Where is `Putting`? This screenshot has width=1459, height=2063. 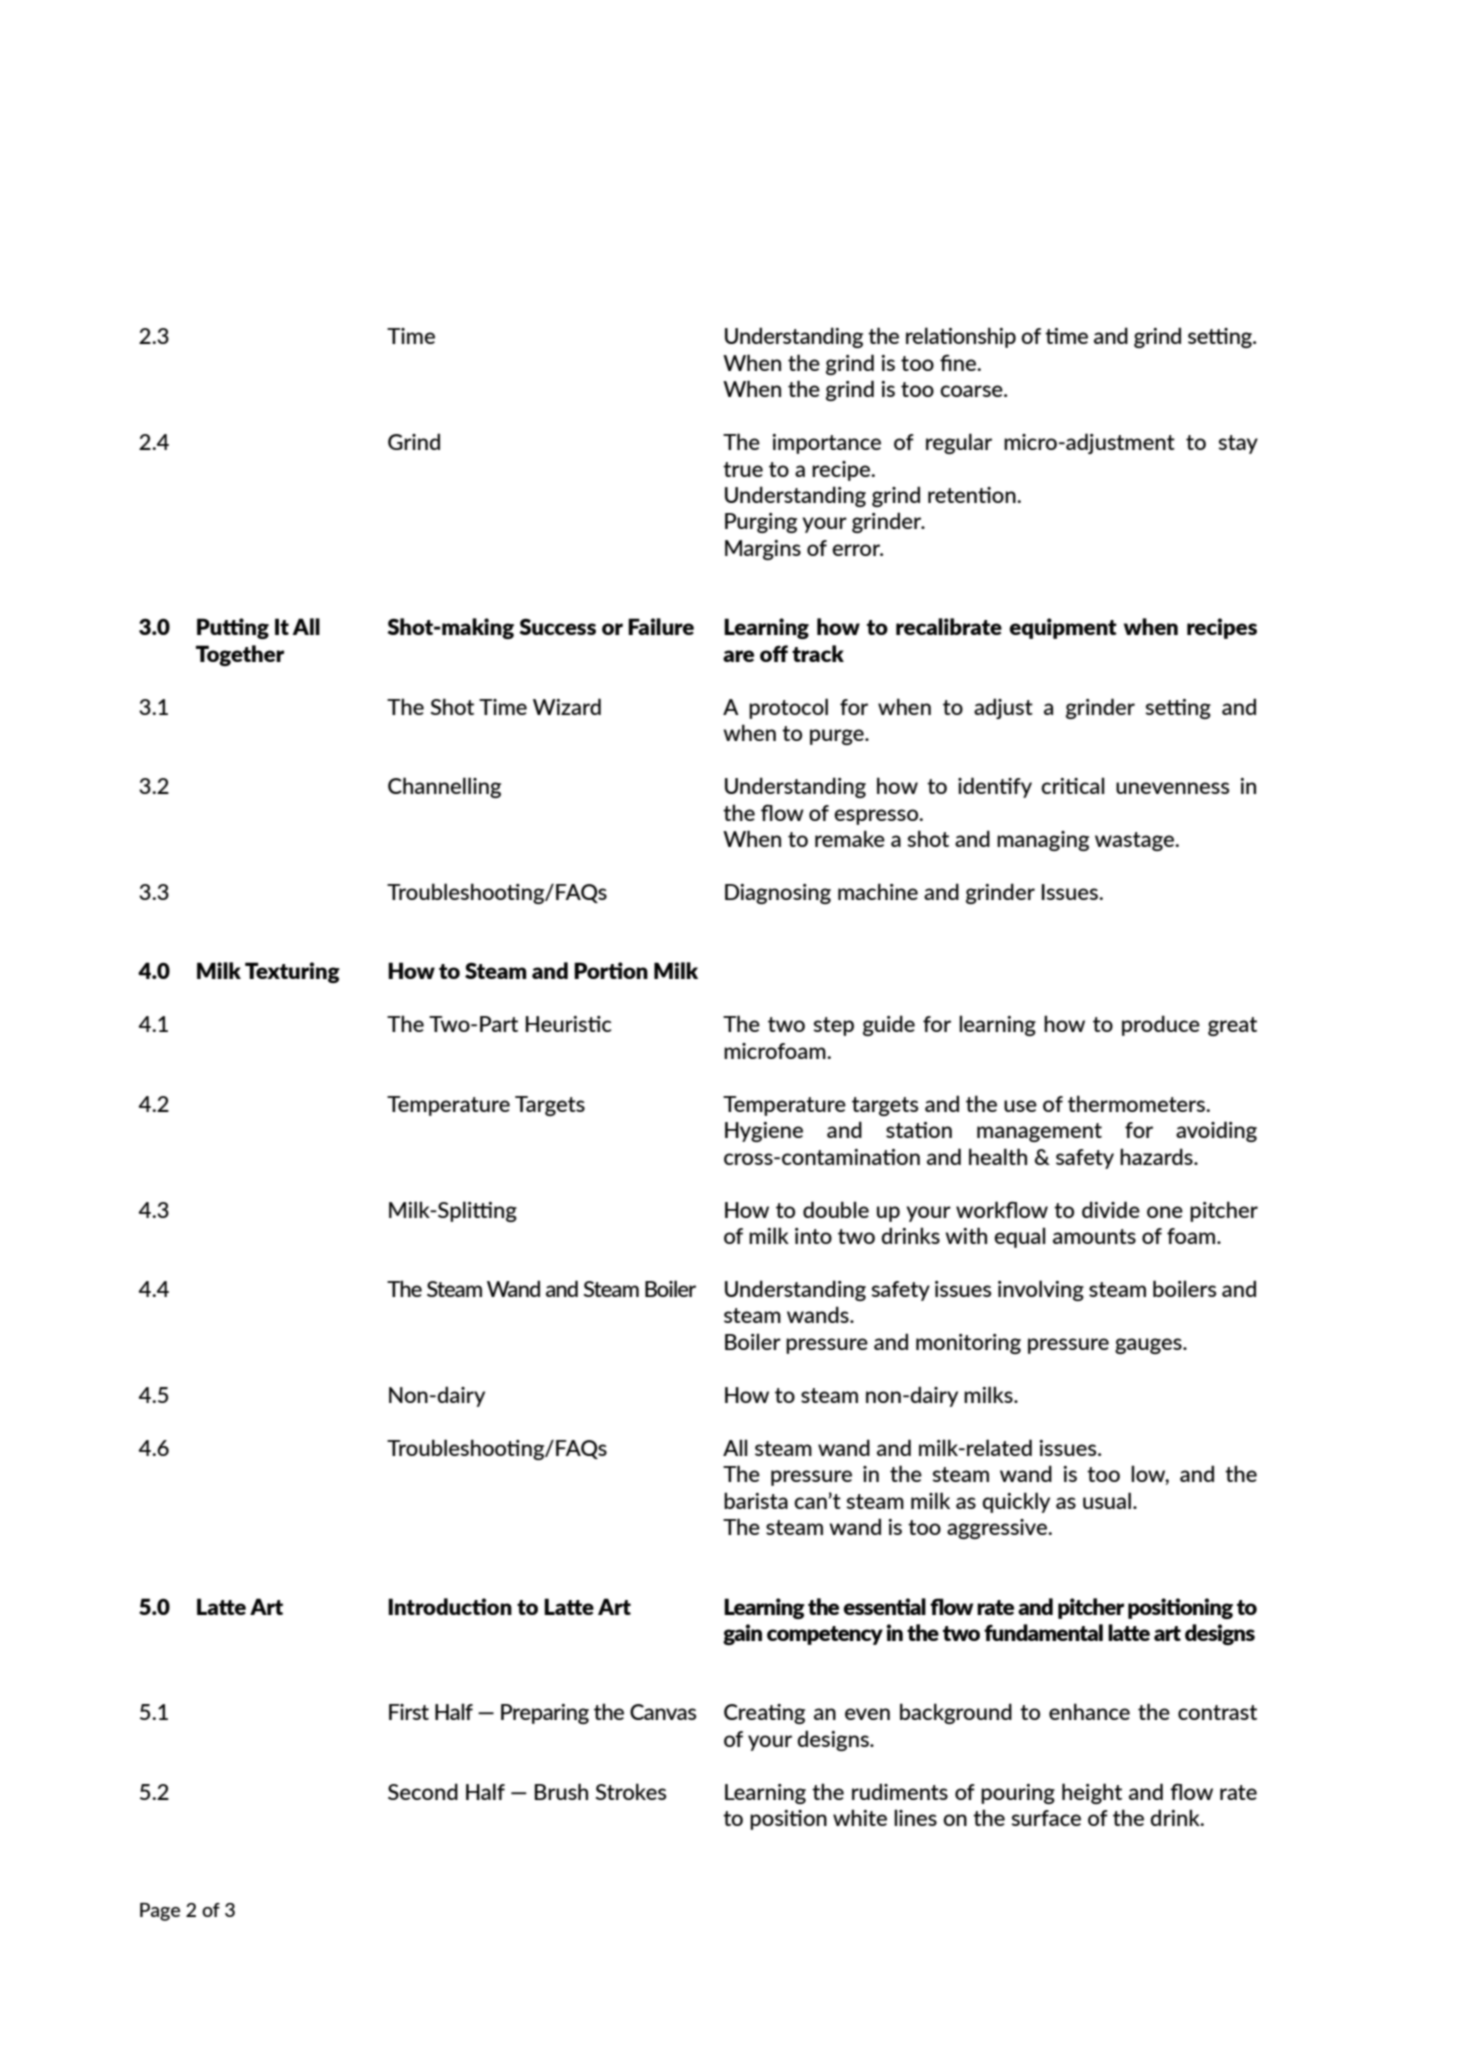
Putting is located at coordinates (233, 628).
